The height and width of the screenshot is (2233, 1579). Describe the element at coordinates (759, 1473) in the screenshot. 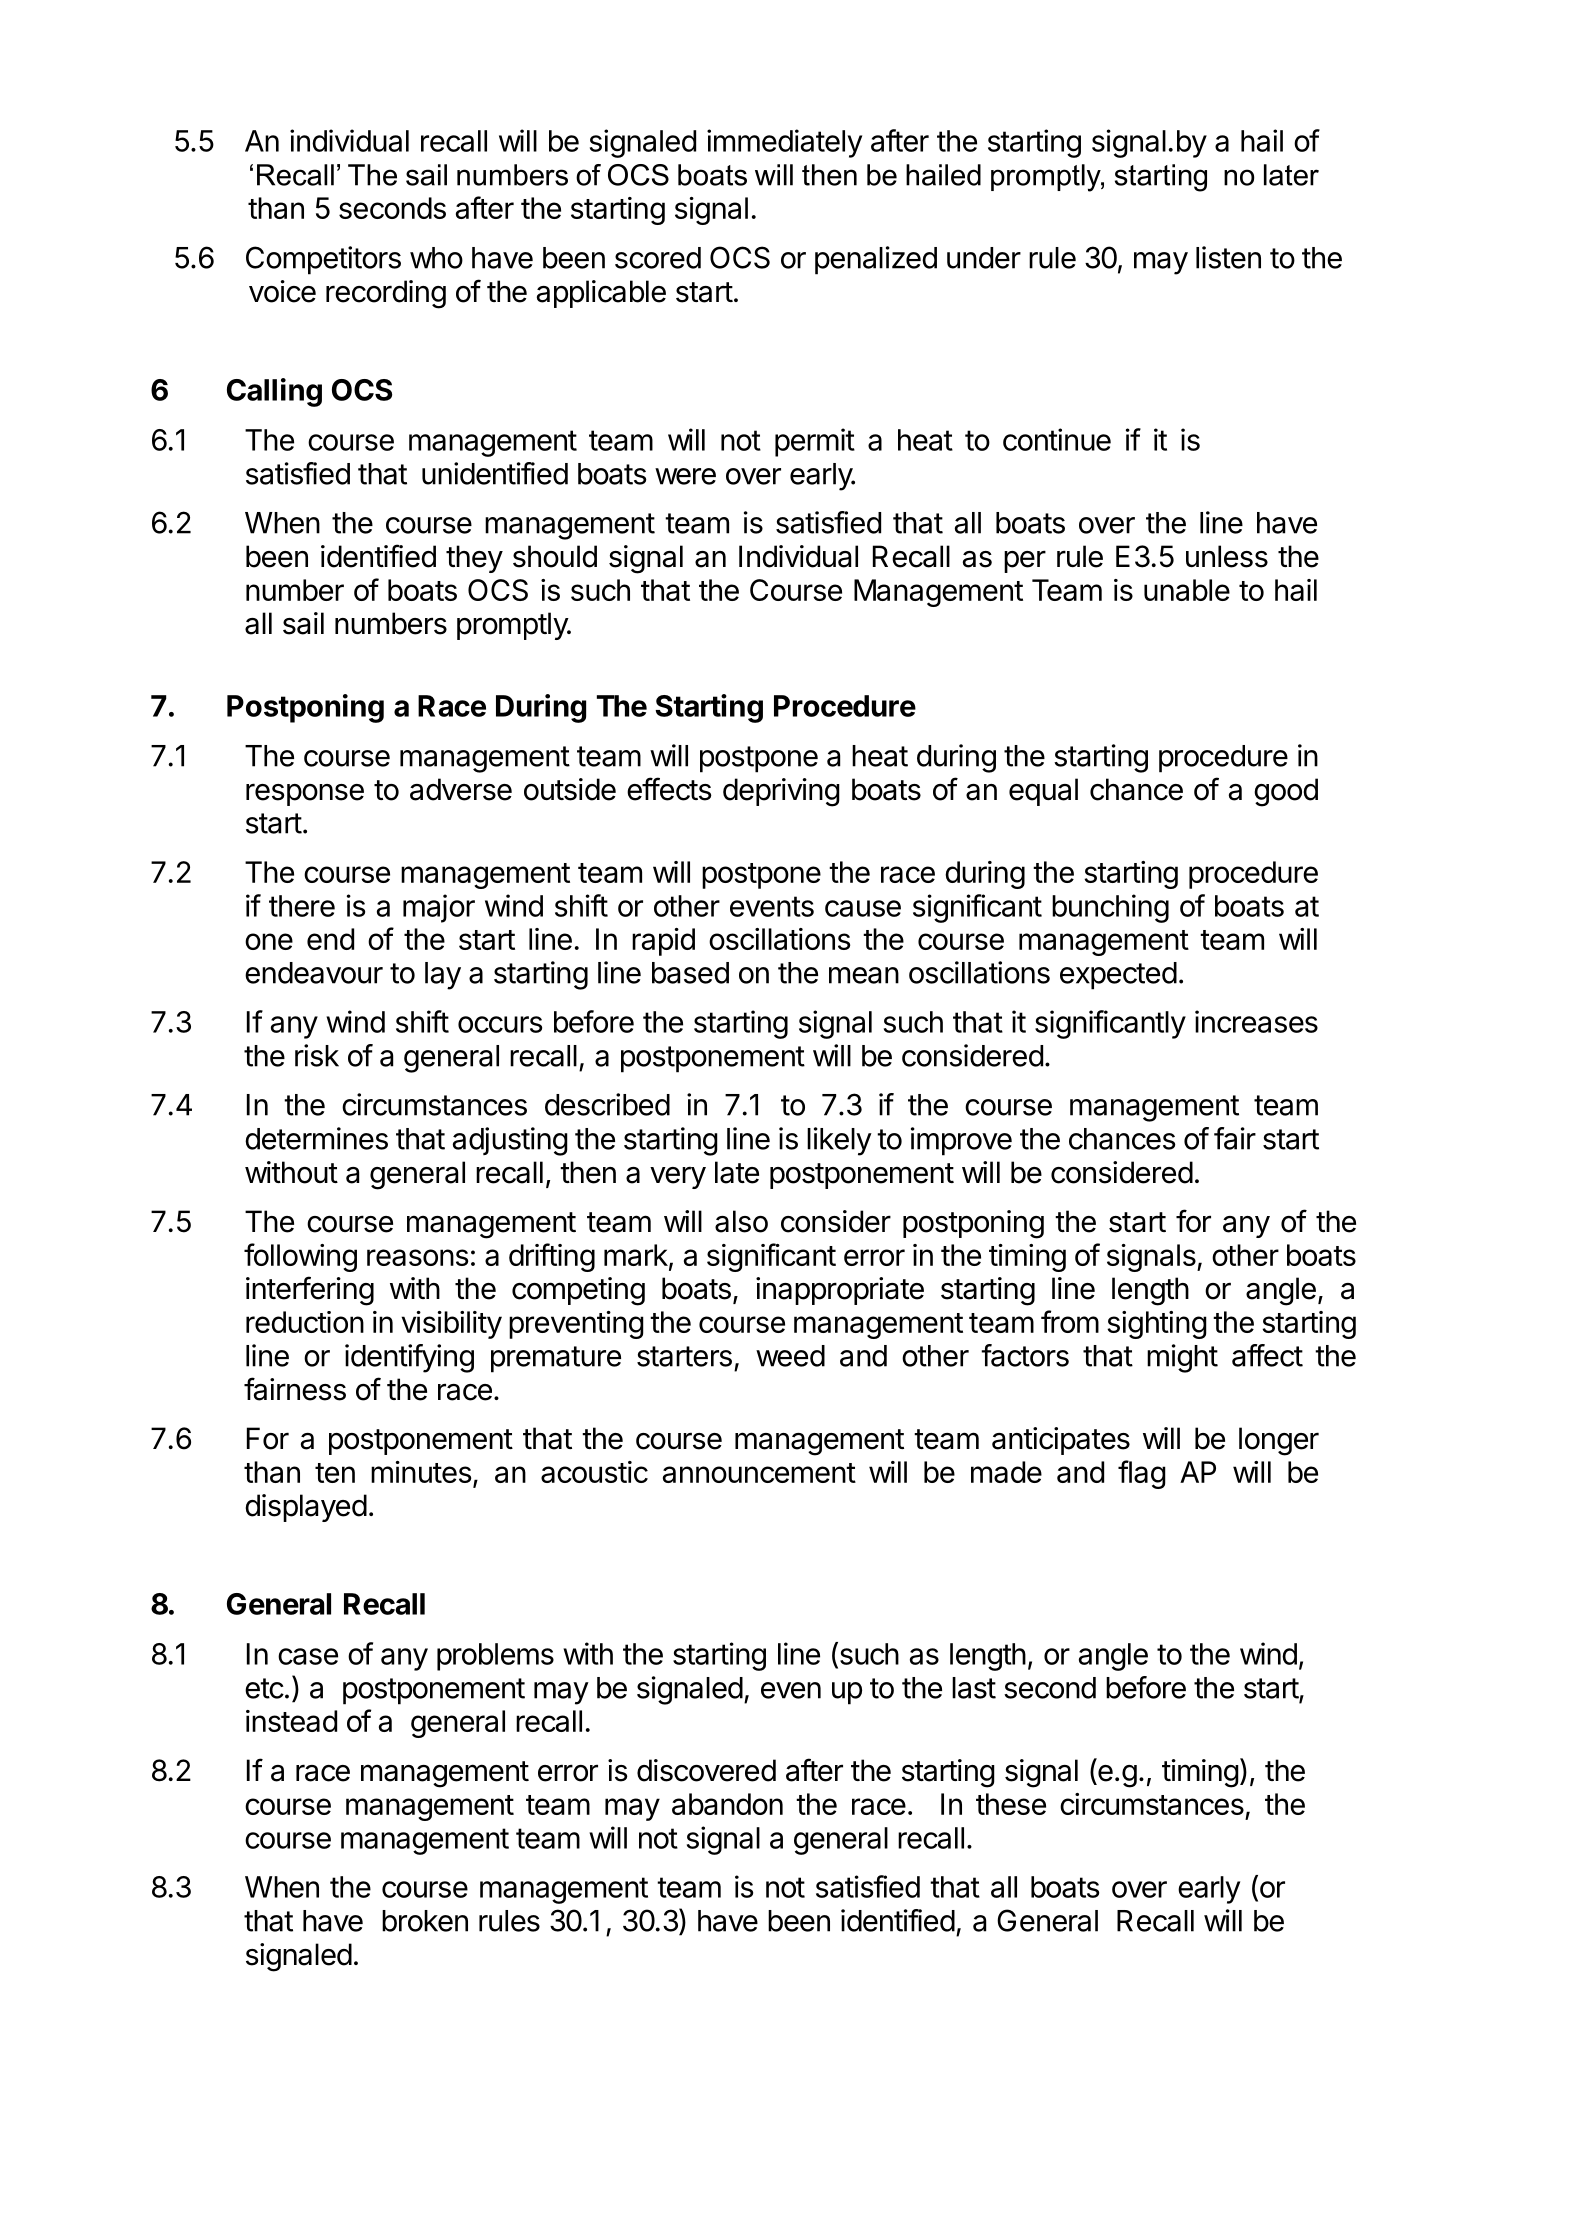

I see `announcement` at that location.
